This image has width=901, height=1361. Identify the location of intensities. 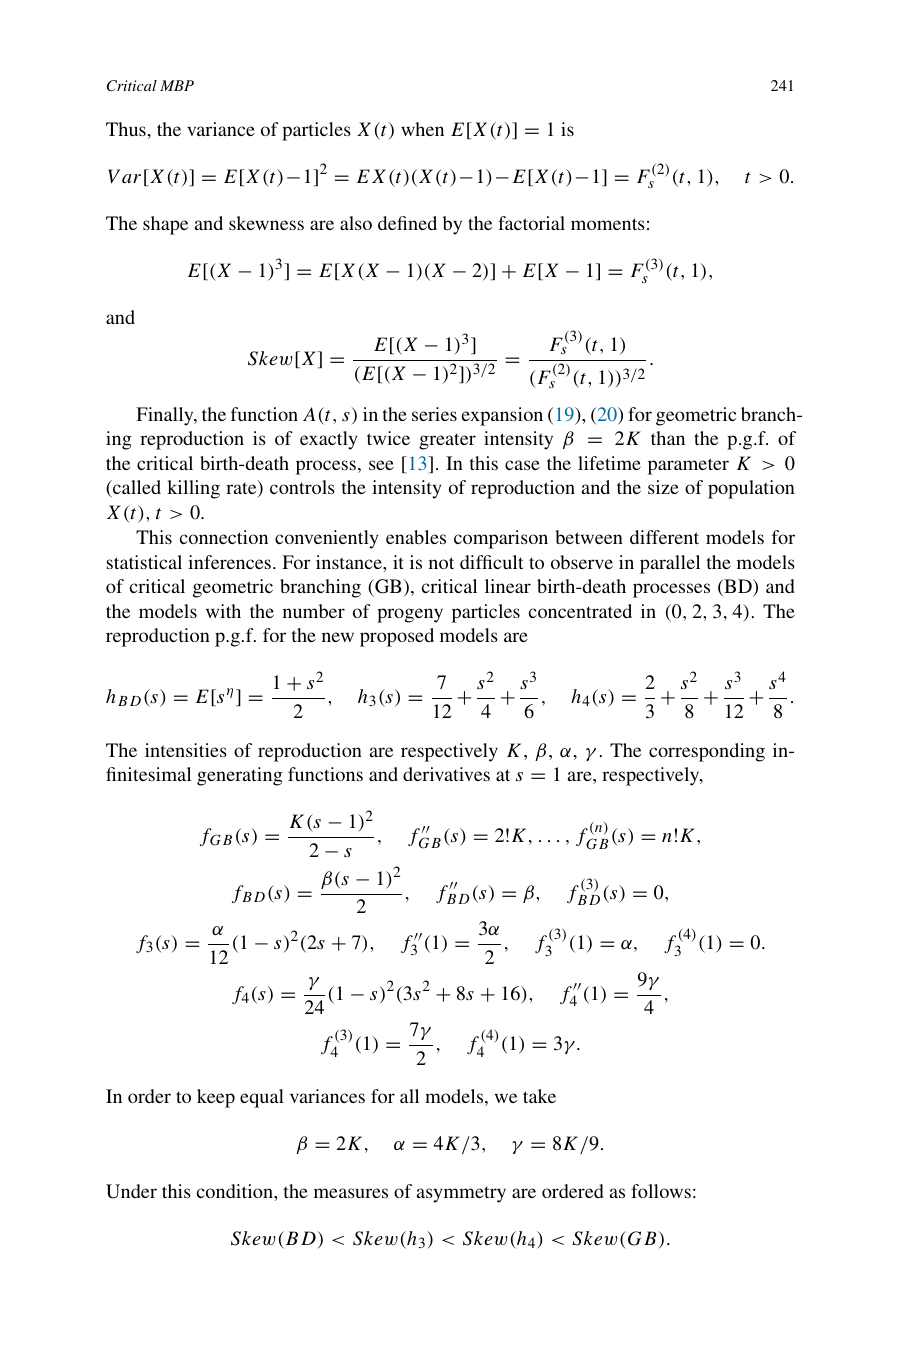
(186, 750).
